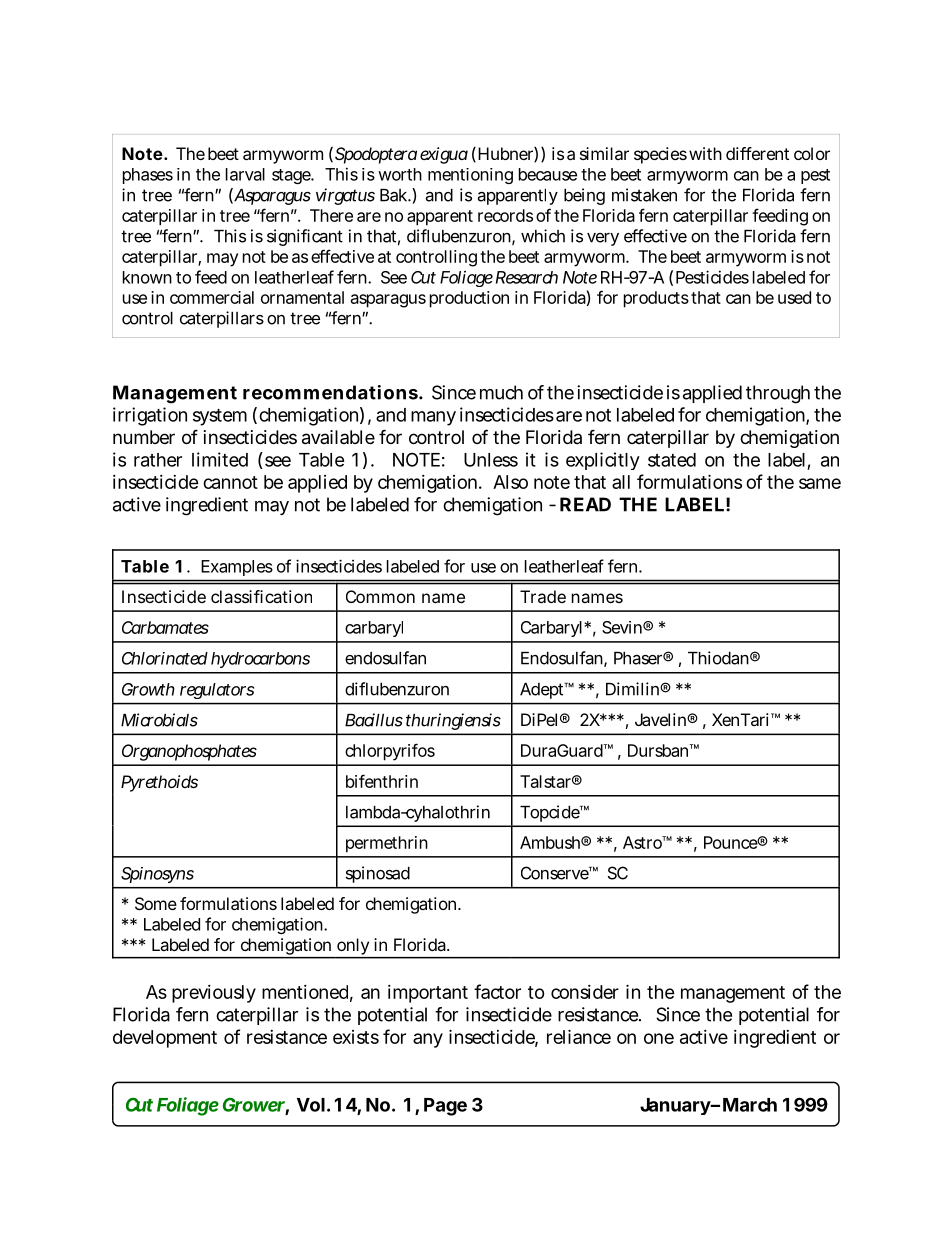 The image size is (952, 1233). I want to click on factor, so click(497, 991).
